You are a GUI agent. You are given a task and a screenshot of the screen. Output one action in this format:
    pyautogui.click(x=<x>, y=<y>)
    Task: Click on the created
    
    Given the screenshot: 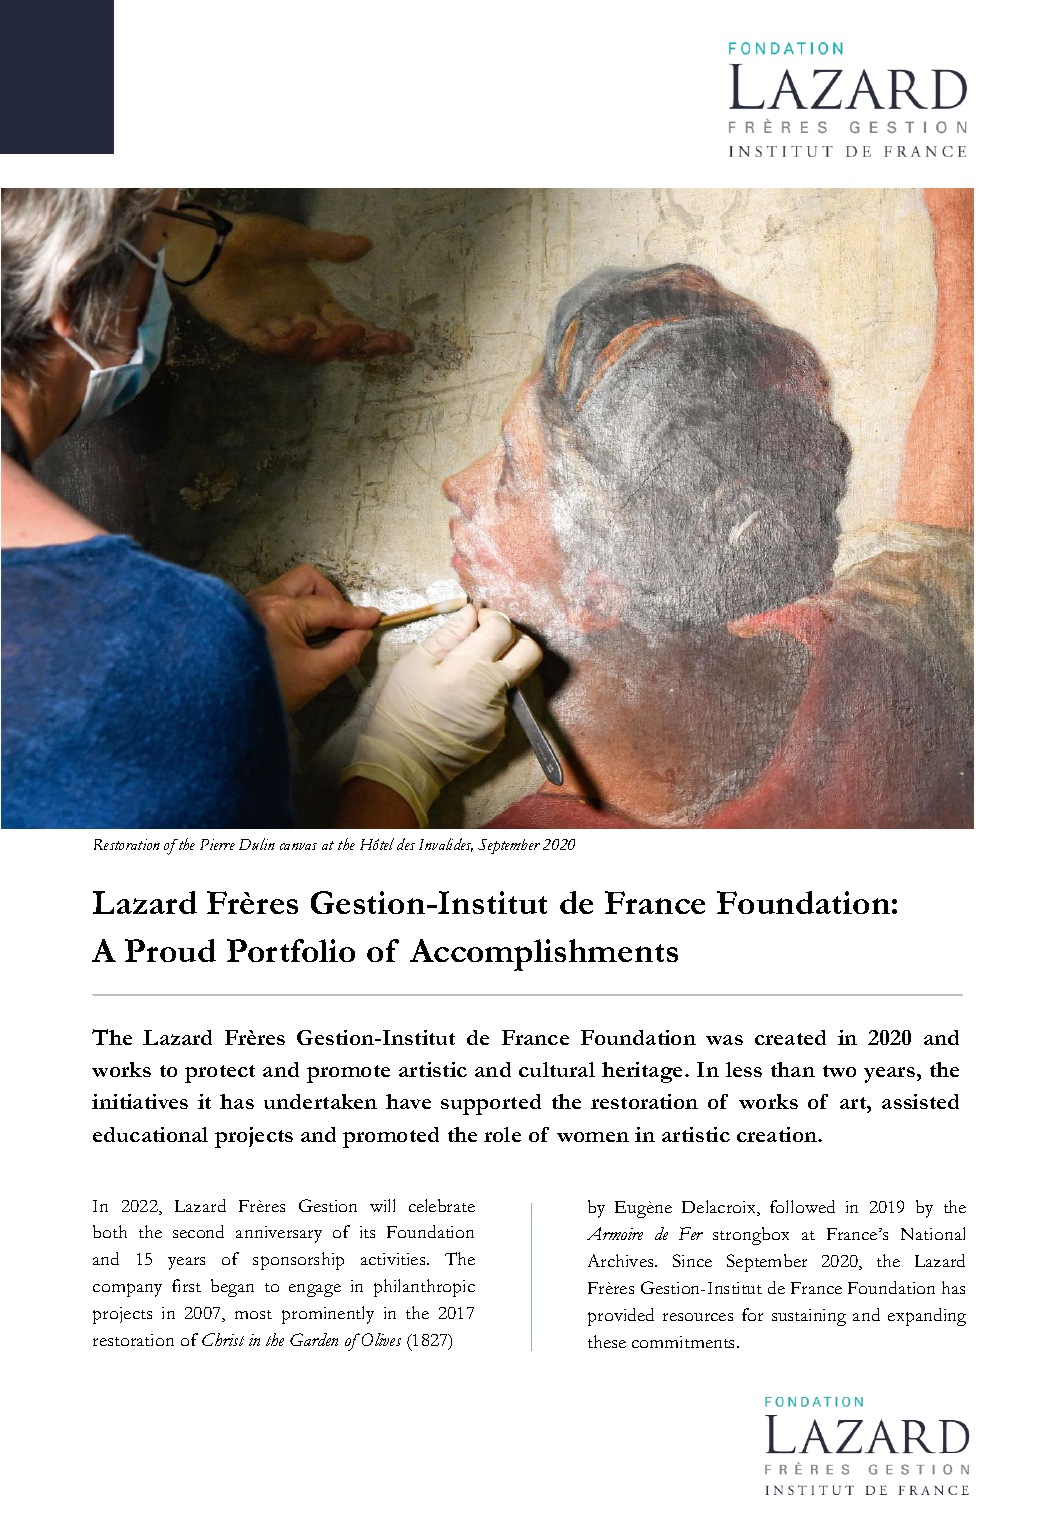 What is the action you would take?
    pyautogui.click(x=790, y=1037)
